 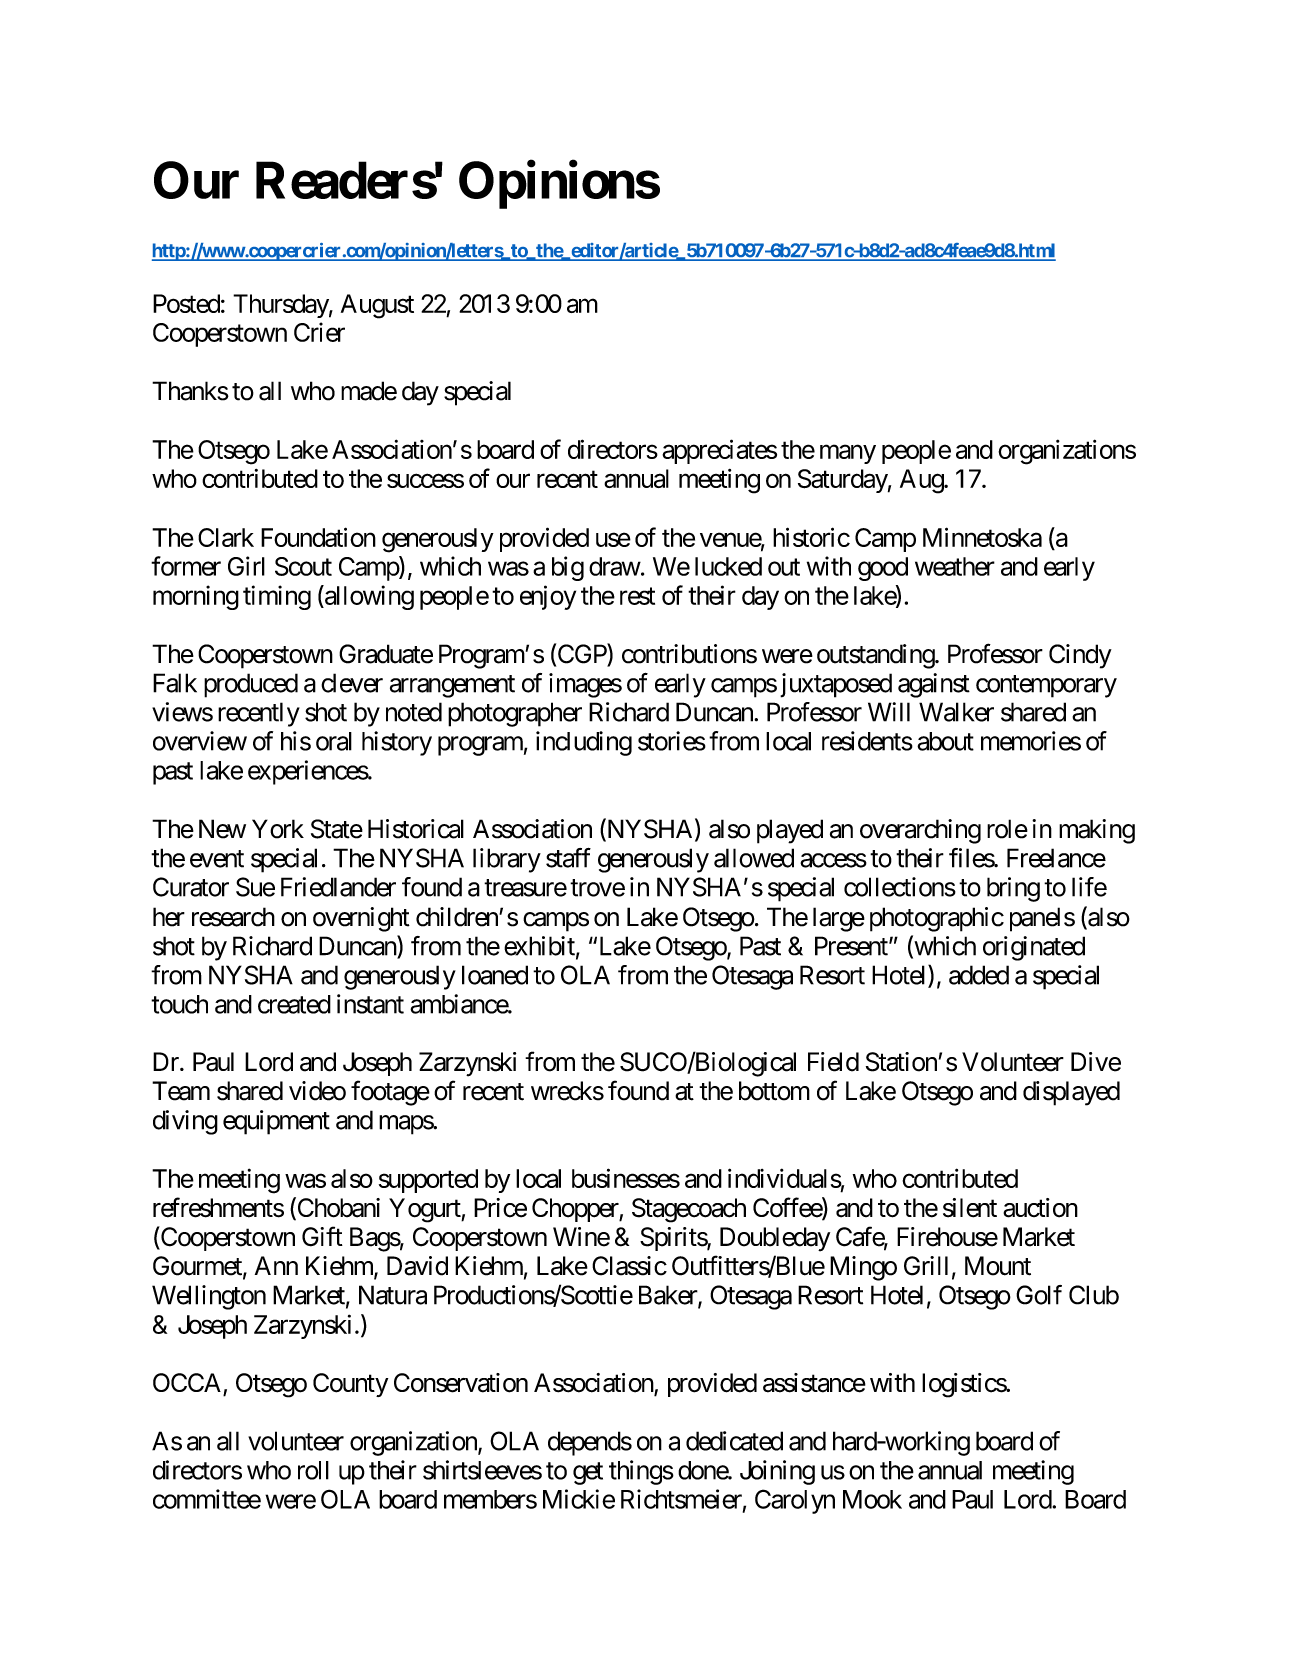 I want to click on Doubleday, so click(x=775, y=1239).
